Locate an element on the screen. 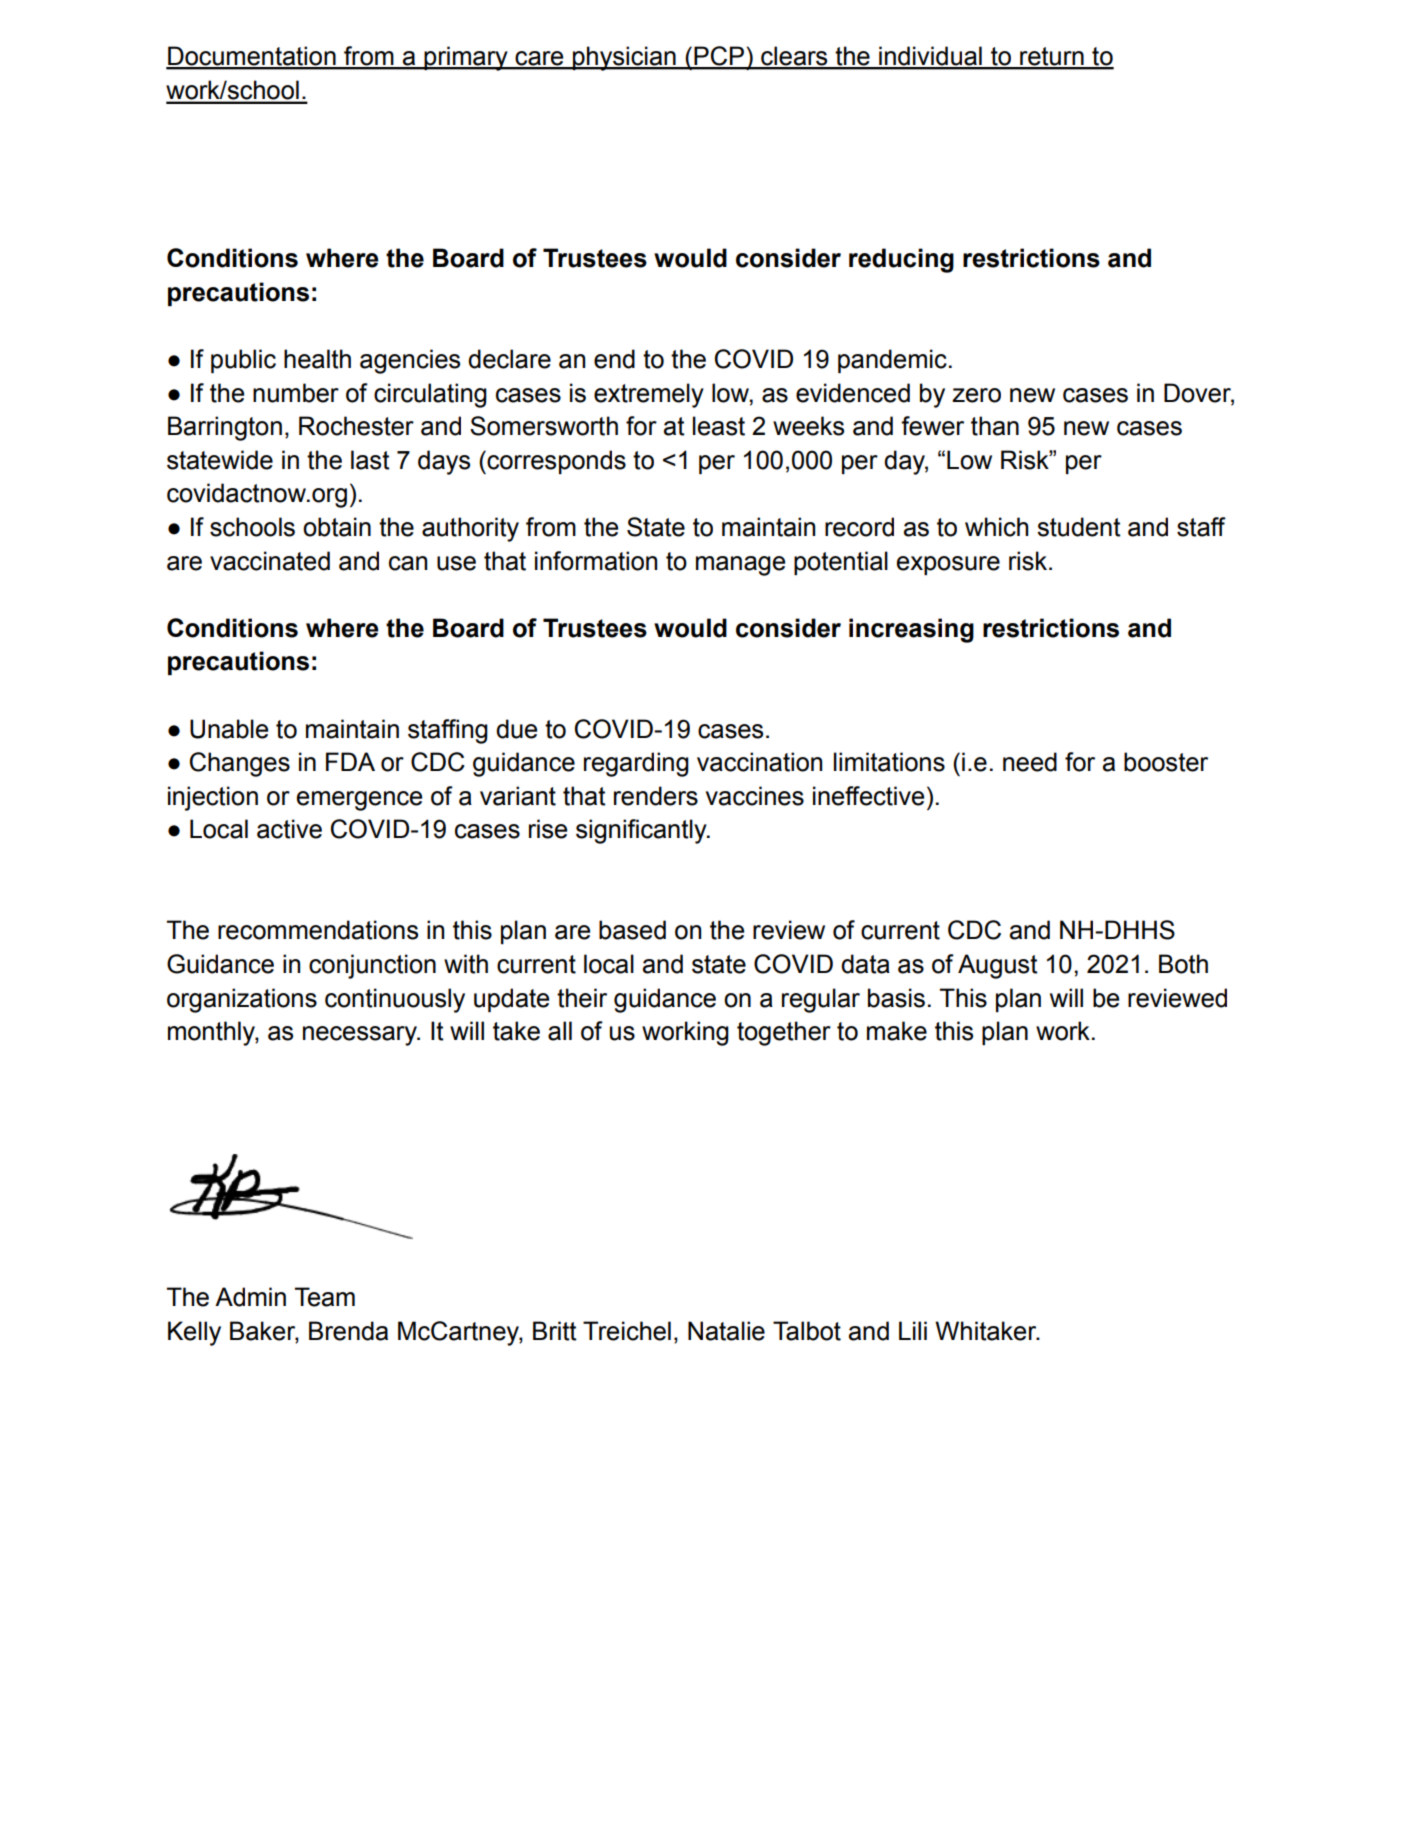 The height and width of the screenshot is (1830, 1414). extremely is located at coordinates (649, 395).
